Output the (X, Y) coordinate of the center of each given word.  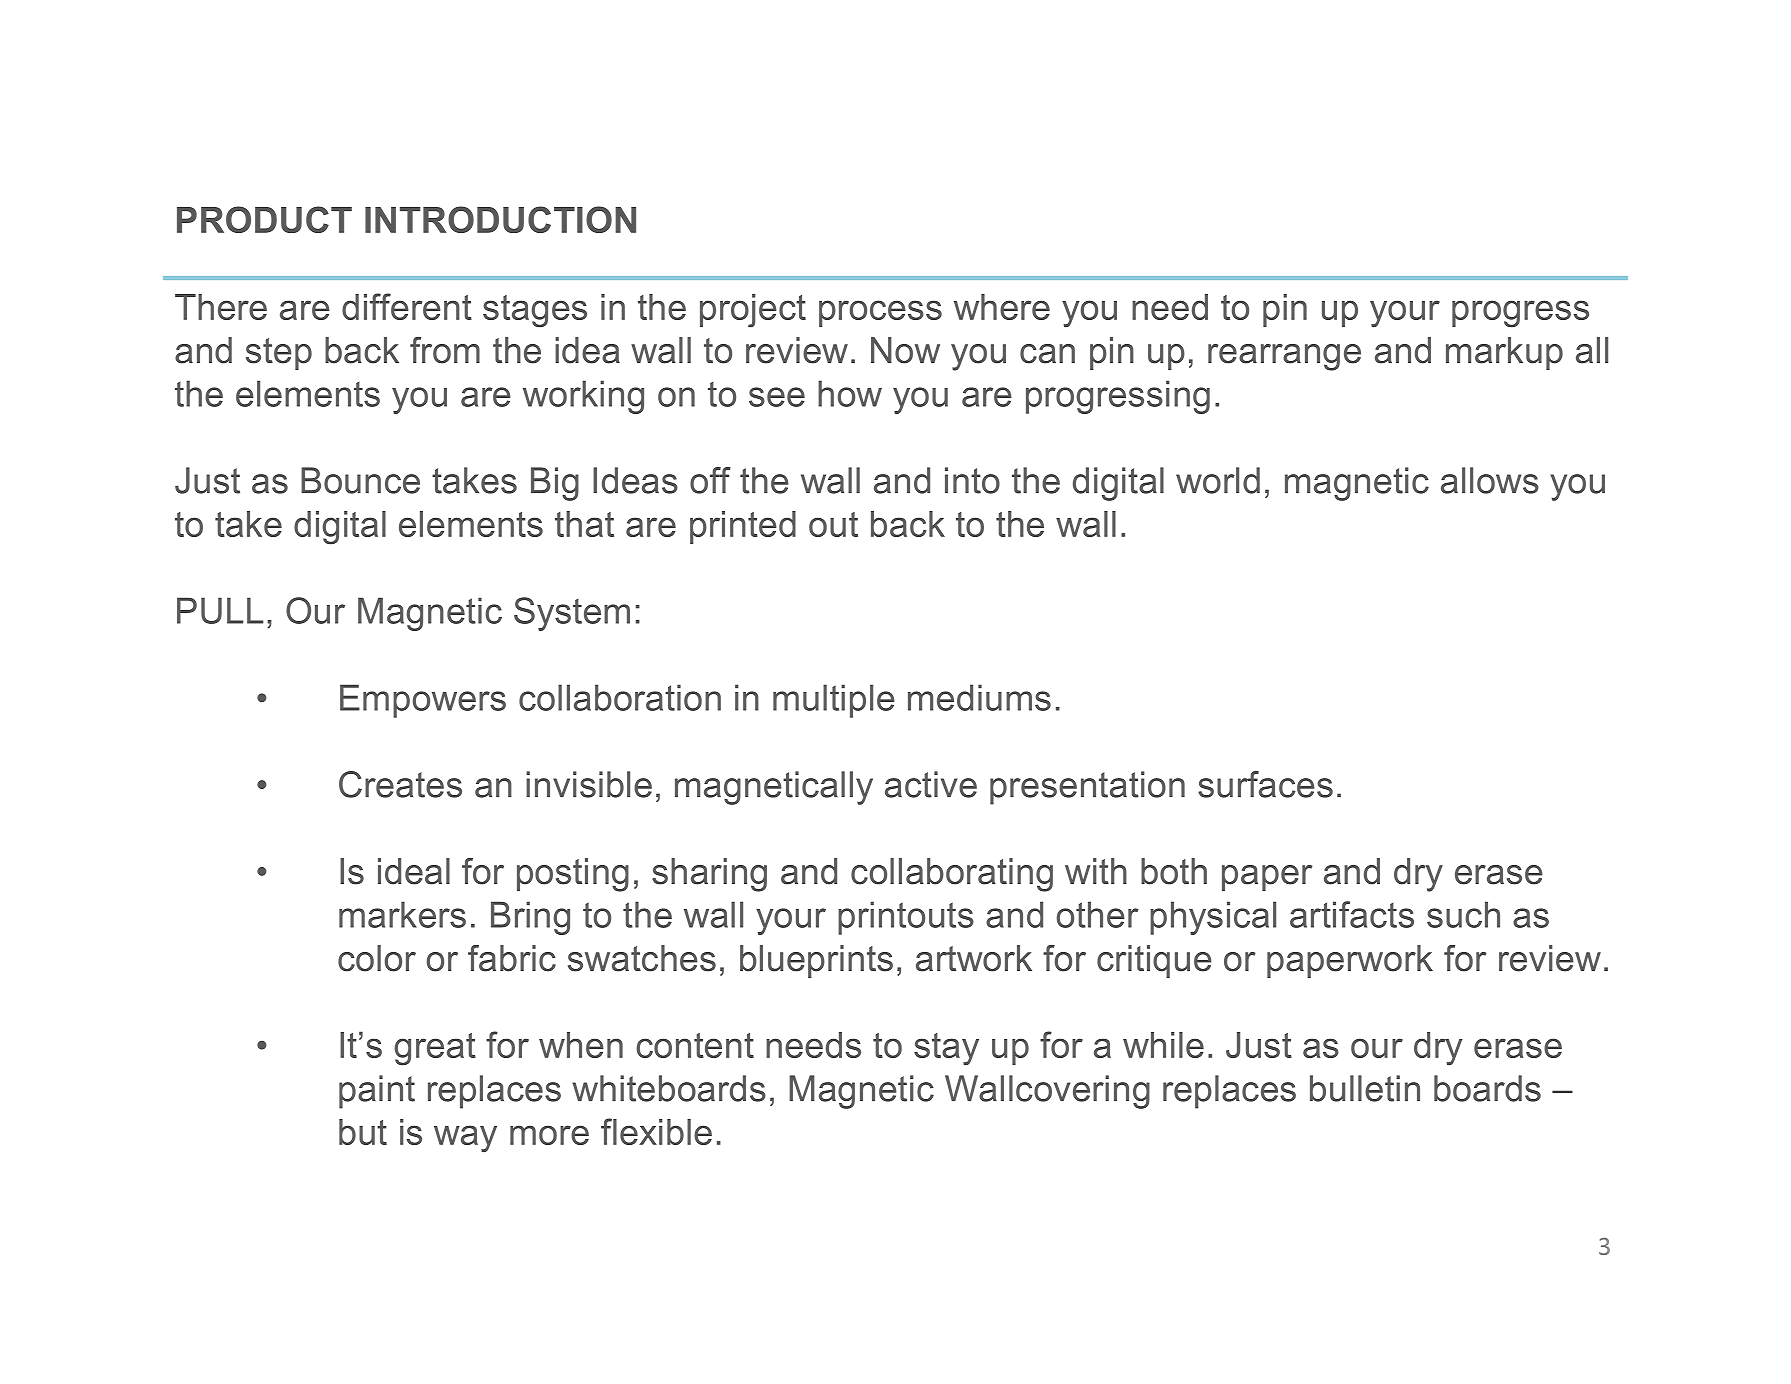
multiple (834, 701)
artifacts (1352, 914)
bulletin (1365, 1088)
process (880, 313)
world (1218, 480)
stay (946, 1049)
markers (402, 914)
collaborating (952, 875)
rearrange (1284, 357)
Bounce (360, 480)
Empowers (423, 701)
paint (377, 1092)
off (710, 480)
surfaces (1265, 784)
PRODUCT (264, 219)
